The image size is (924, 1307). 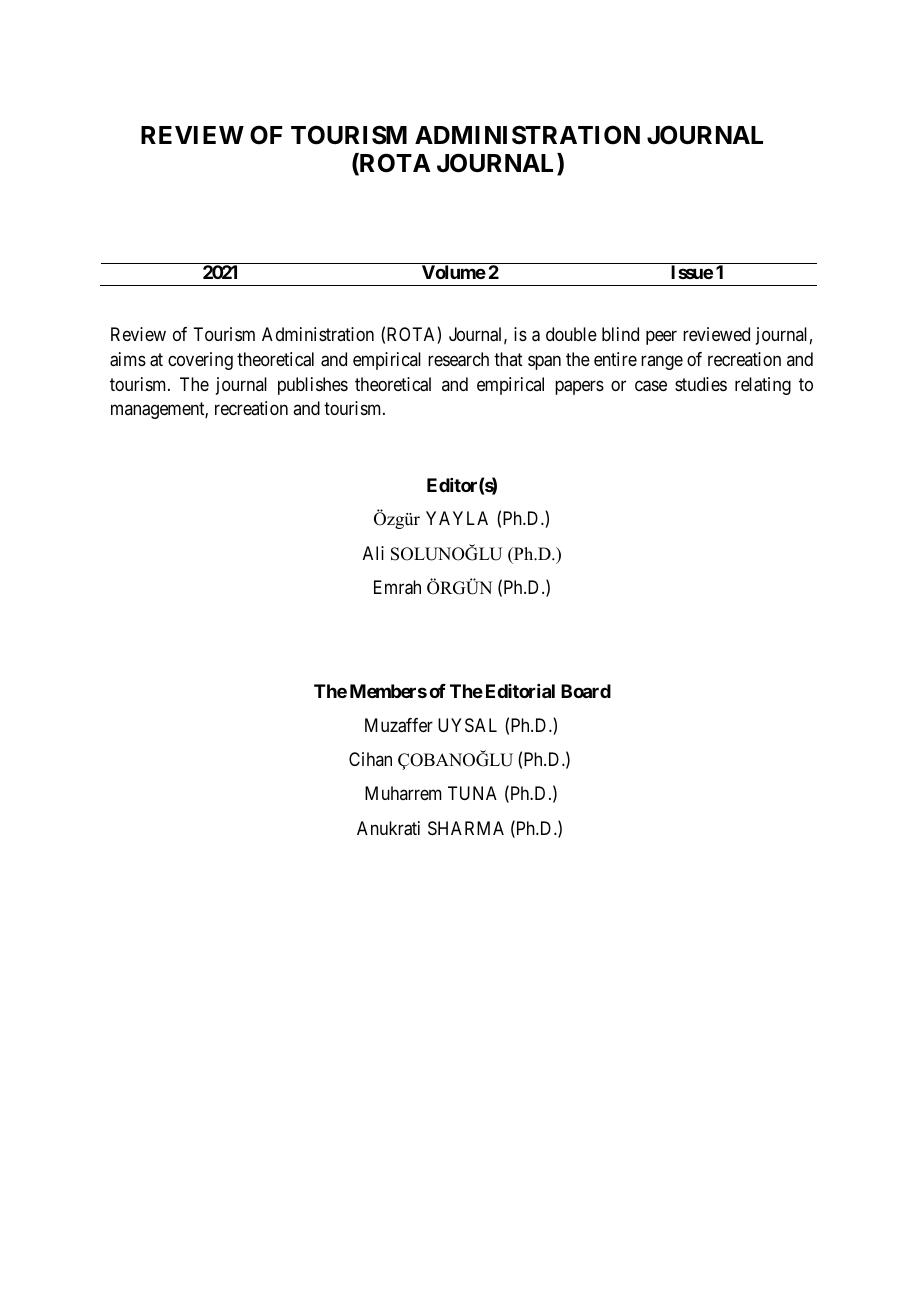 What do you see at coordinates (313, 386) in the image?
I see `publishes` at bounding box center [313, 386].
